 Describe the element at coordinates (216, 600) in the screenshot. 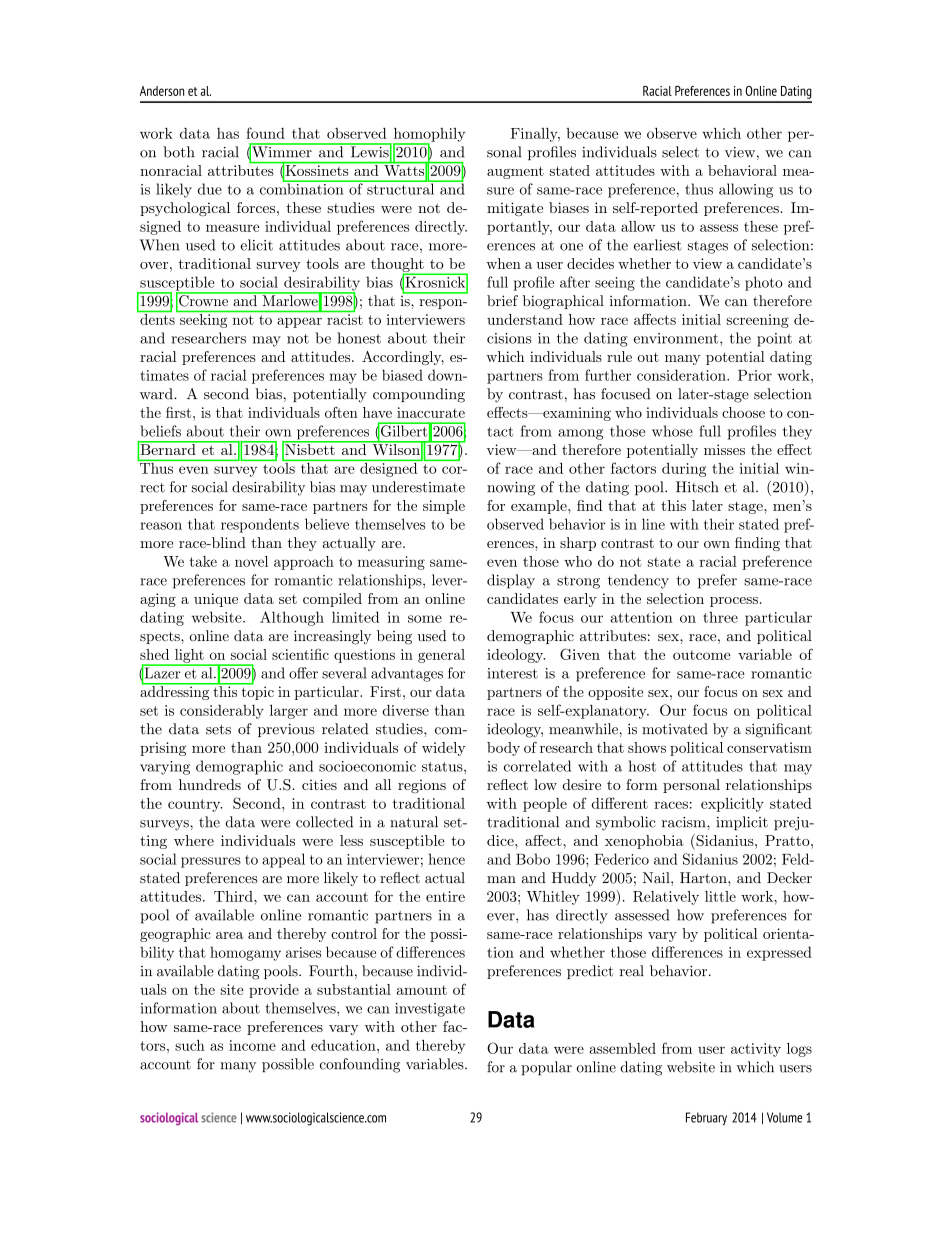

I see `unique` at that location.
